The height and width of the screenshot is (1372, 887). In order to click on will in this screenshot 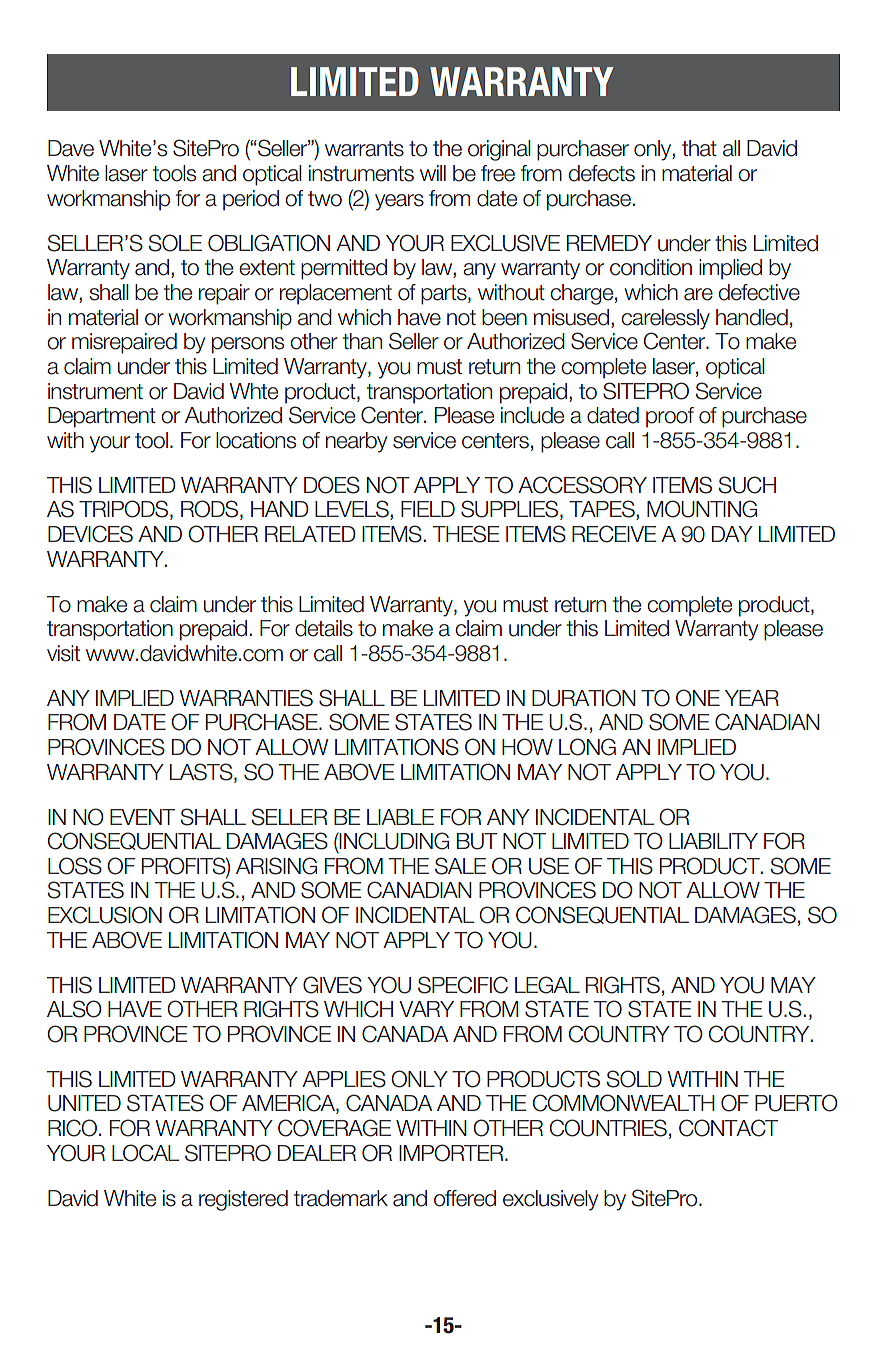, I will do `click(433, 173)`.
